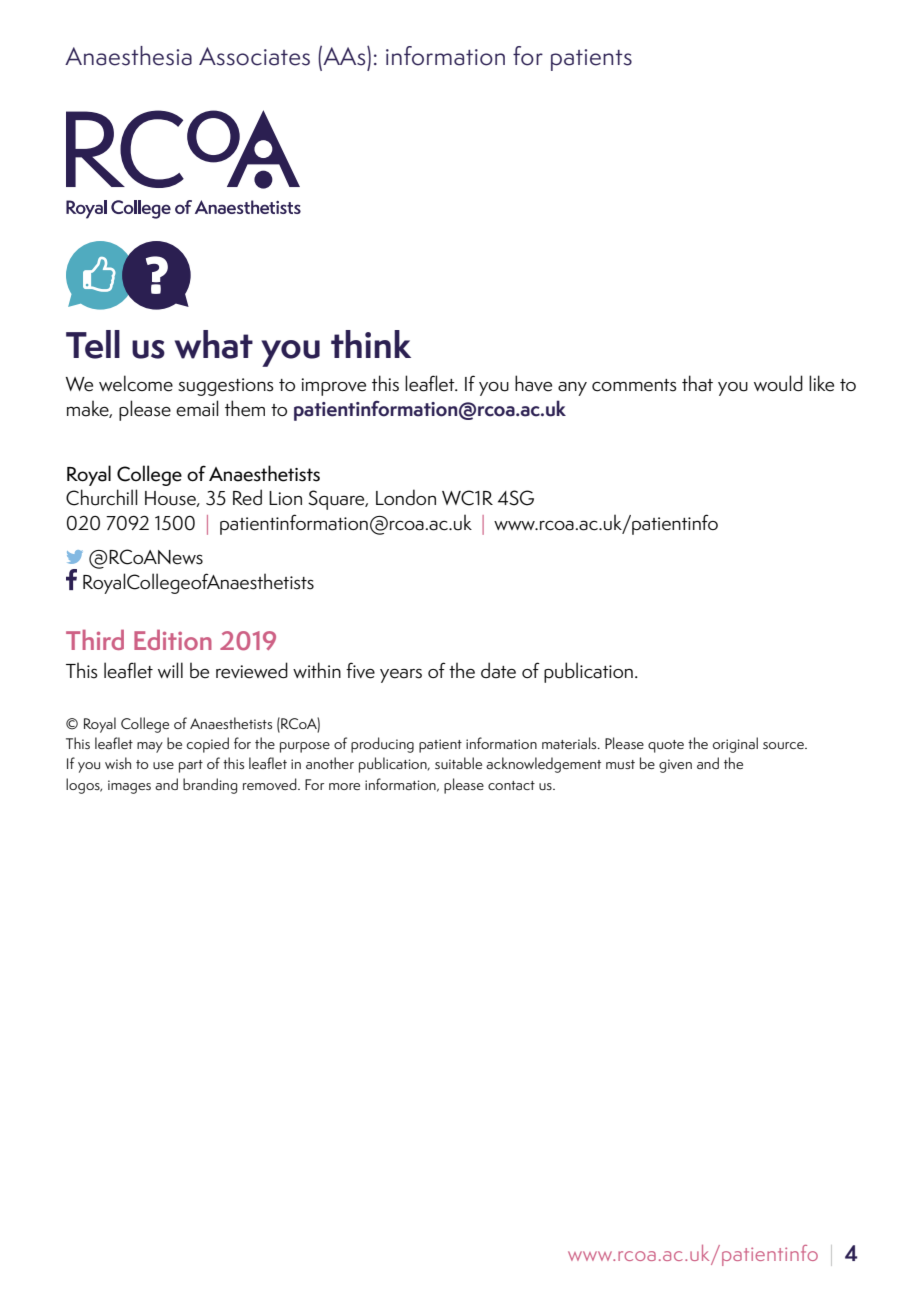 This screenshot has width=924, height=1308. Describe the element at coordinates (634, 385) in the screenshot. I see `comments` at that location.
